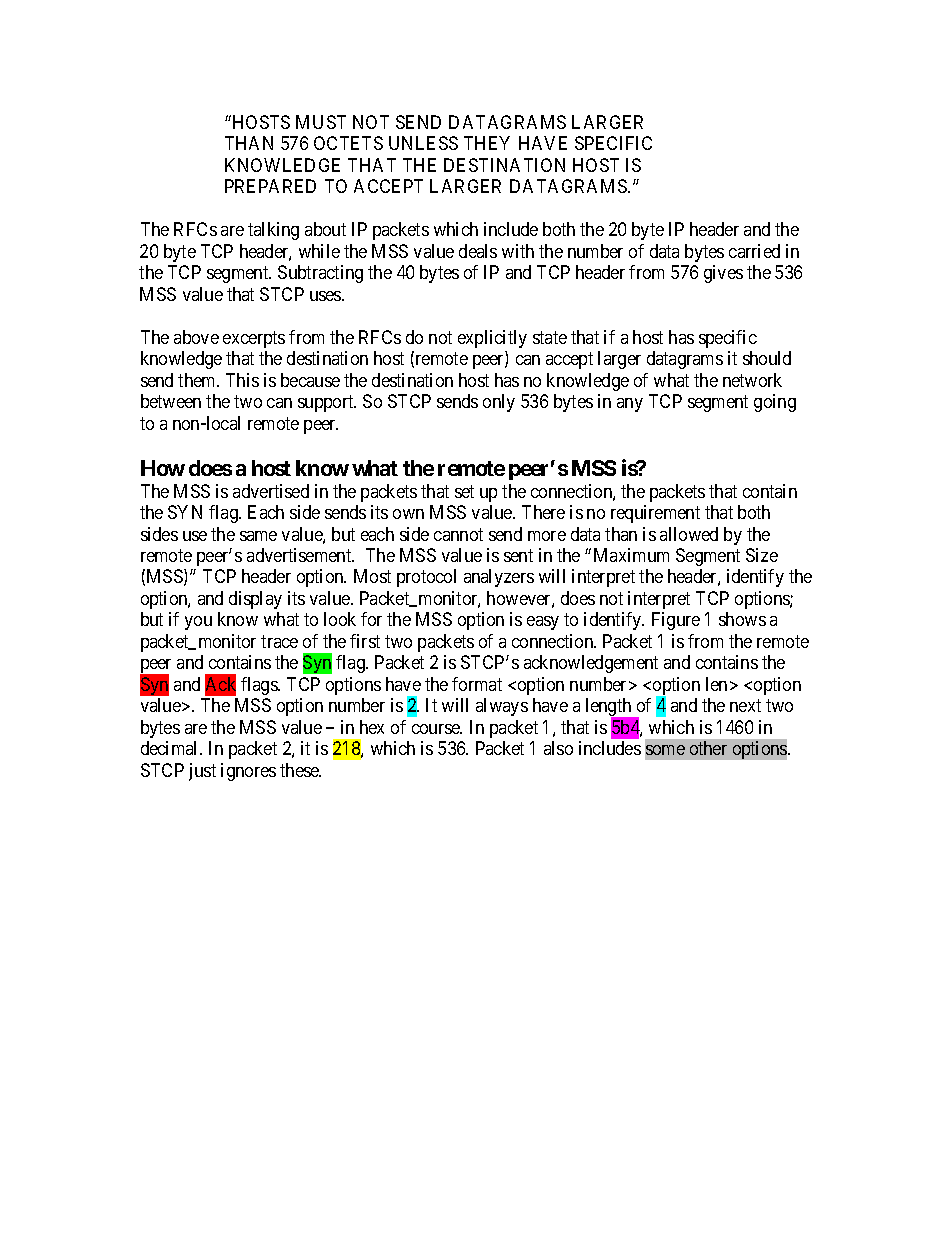  Describe the element at coordinates (767, 358) in the page. I see `should` at that location.
